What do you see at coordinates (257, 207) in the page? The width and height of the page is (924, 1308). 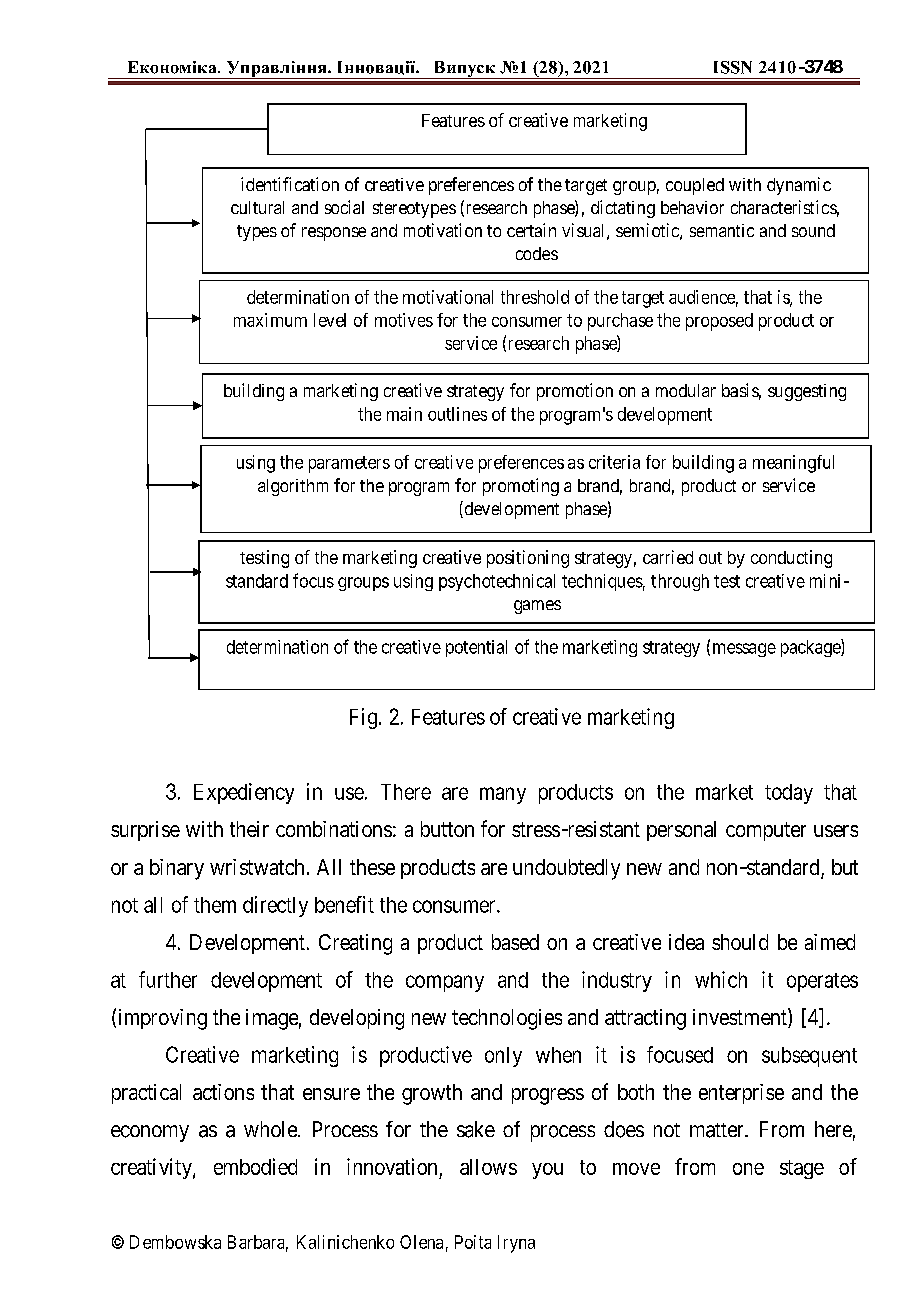 I see `cultural` at bounding box center [257, 207].
